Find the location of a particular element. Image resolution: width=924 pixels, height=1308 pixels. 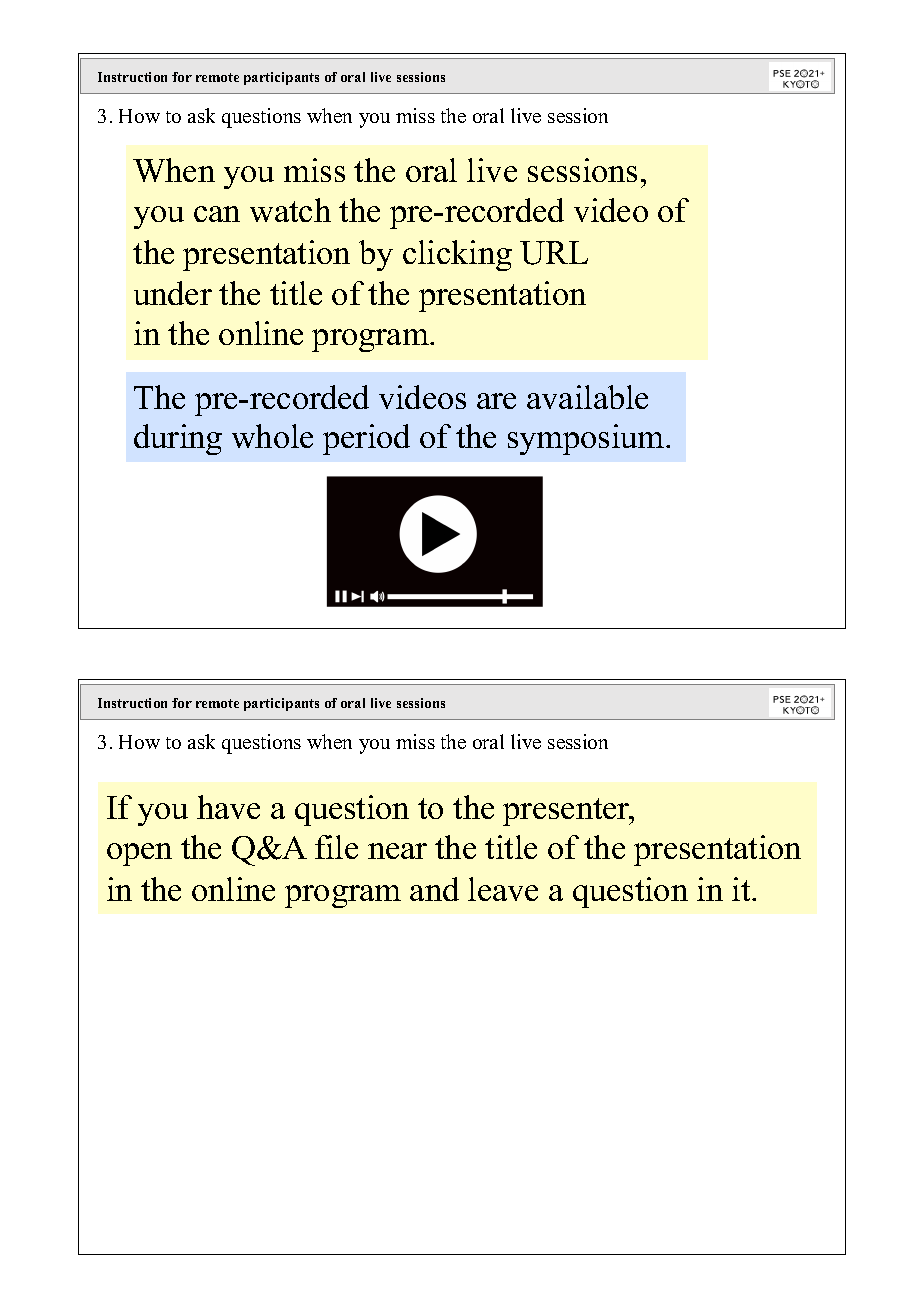

open is located at coordinates (139, 854).
